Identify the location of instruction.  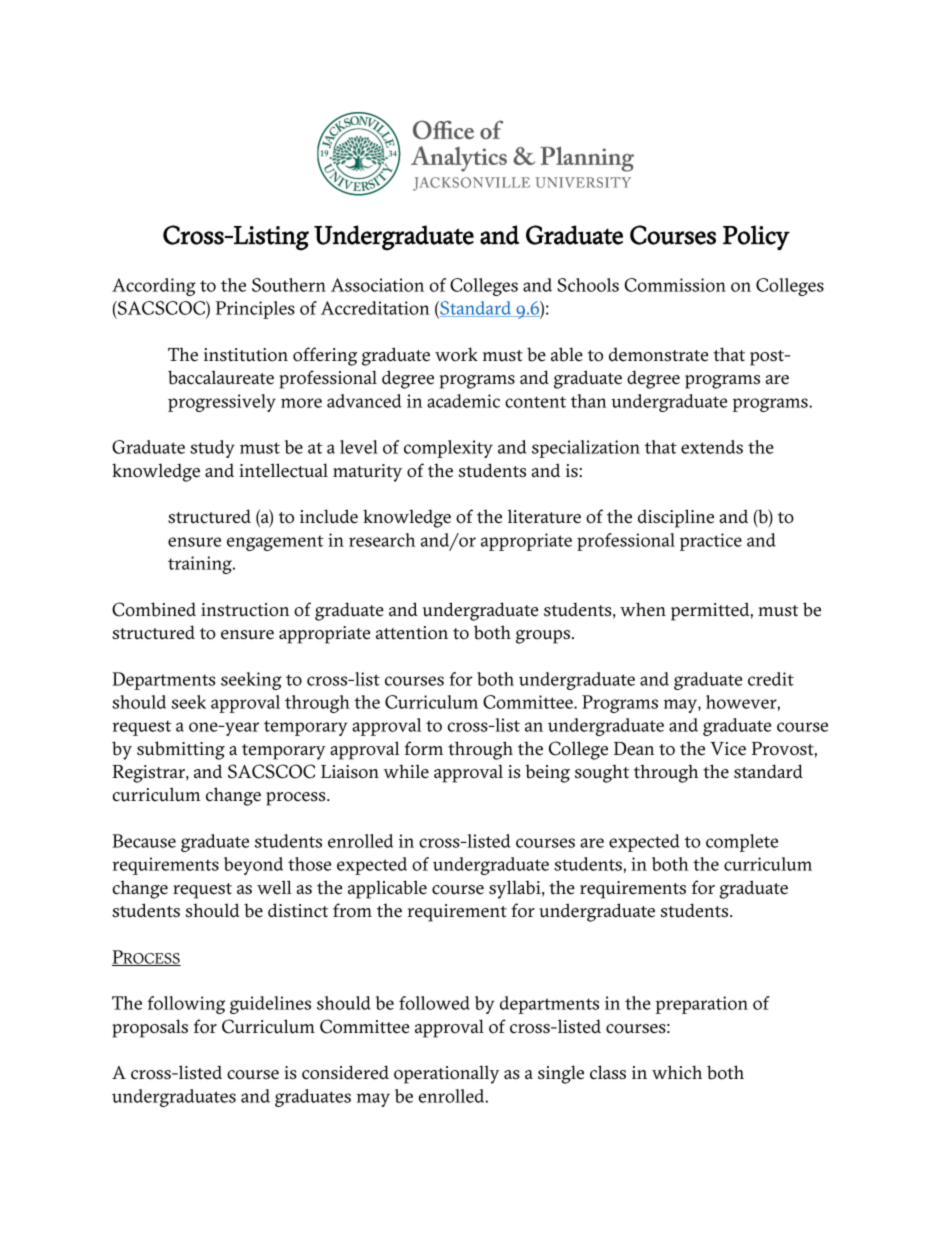
(245, 610).
